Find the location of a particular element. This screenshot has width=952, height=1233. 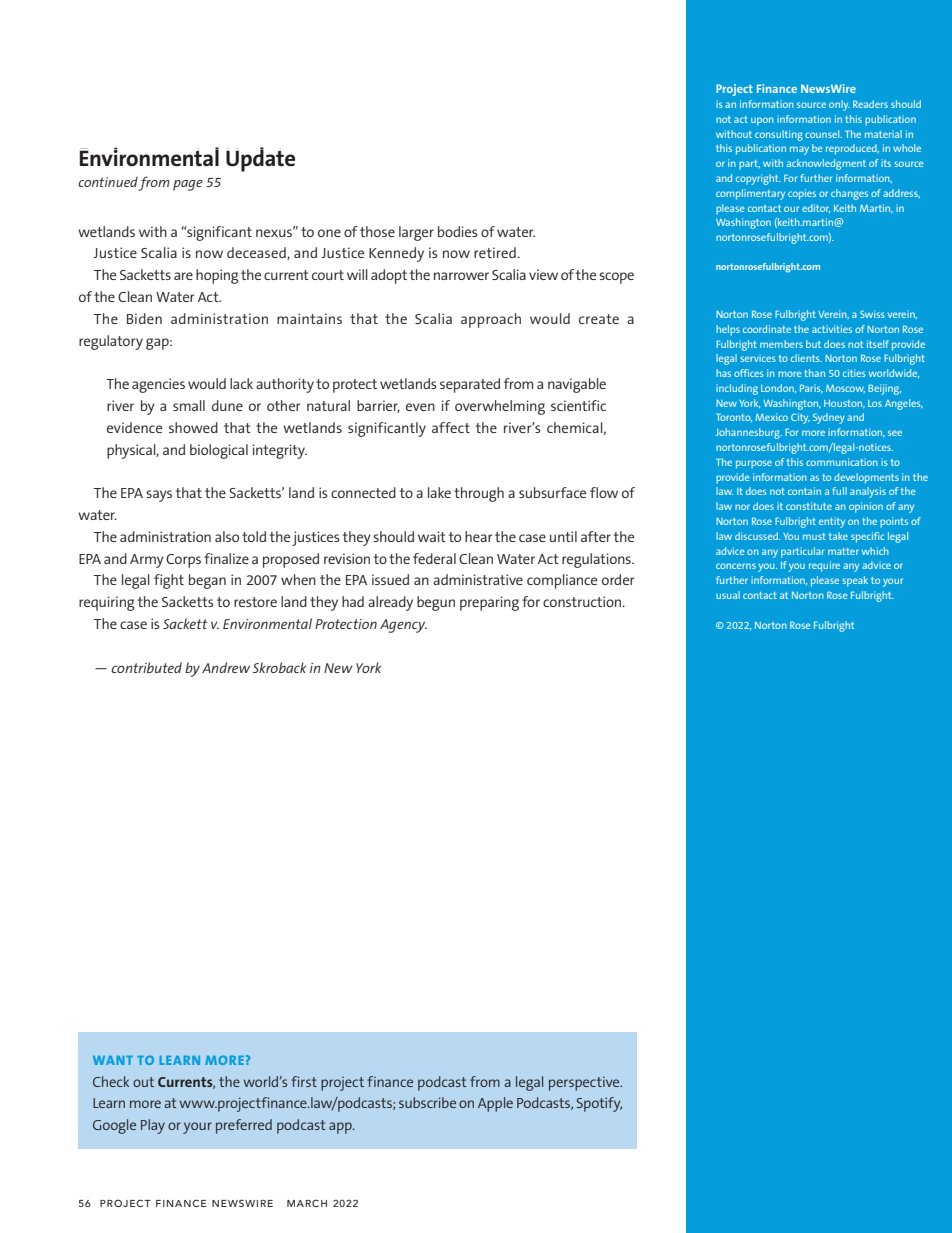

Andrew is located at coordinates (226, 667).
